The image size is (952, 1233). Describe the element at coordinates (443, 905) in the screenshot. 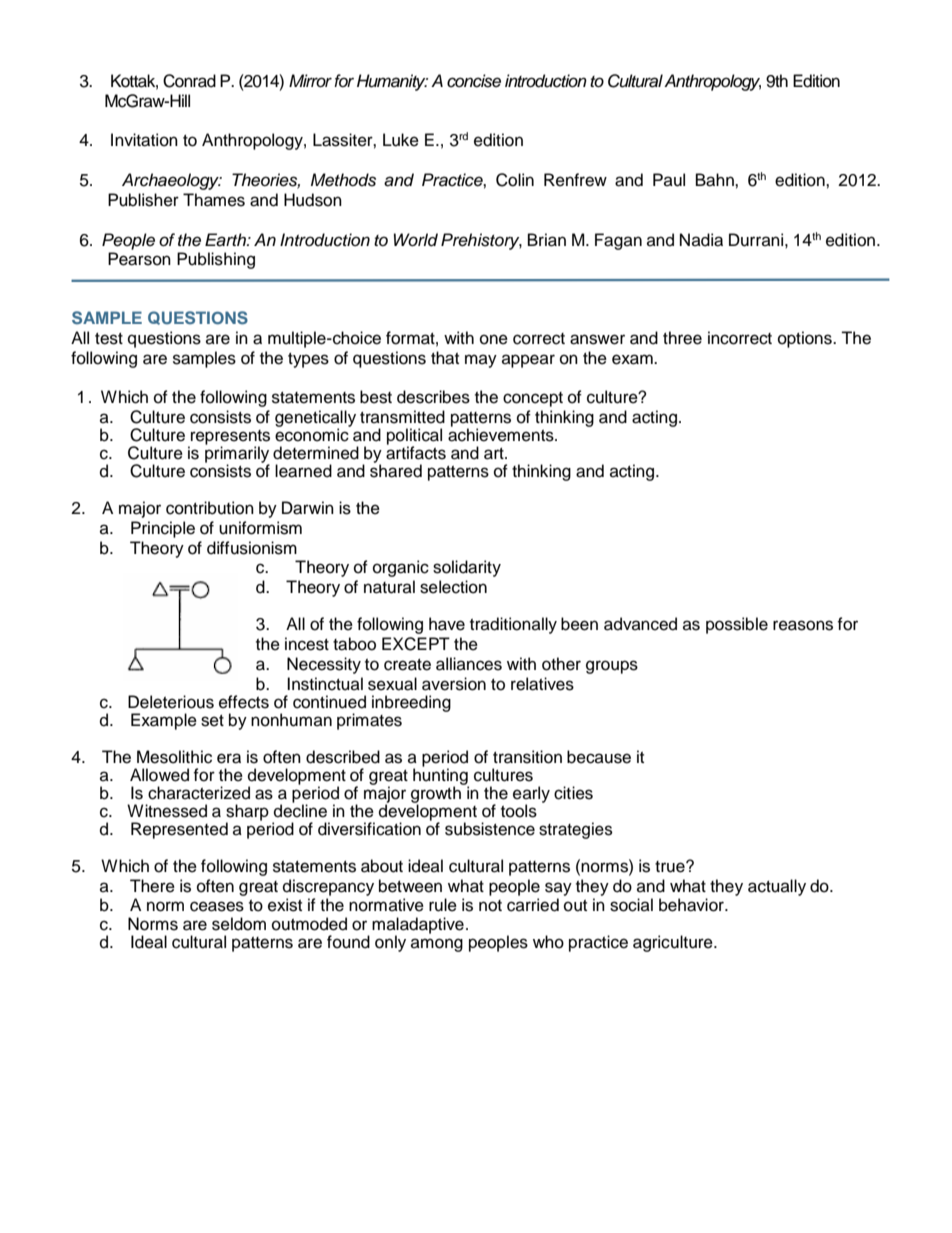

I see `rule` at that location.
